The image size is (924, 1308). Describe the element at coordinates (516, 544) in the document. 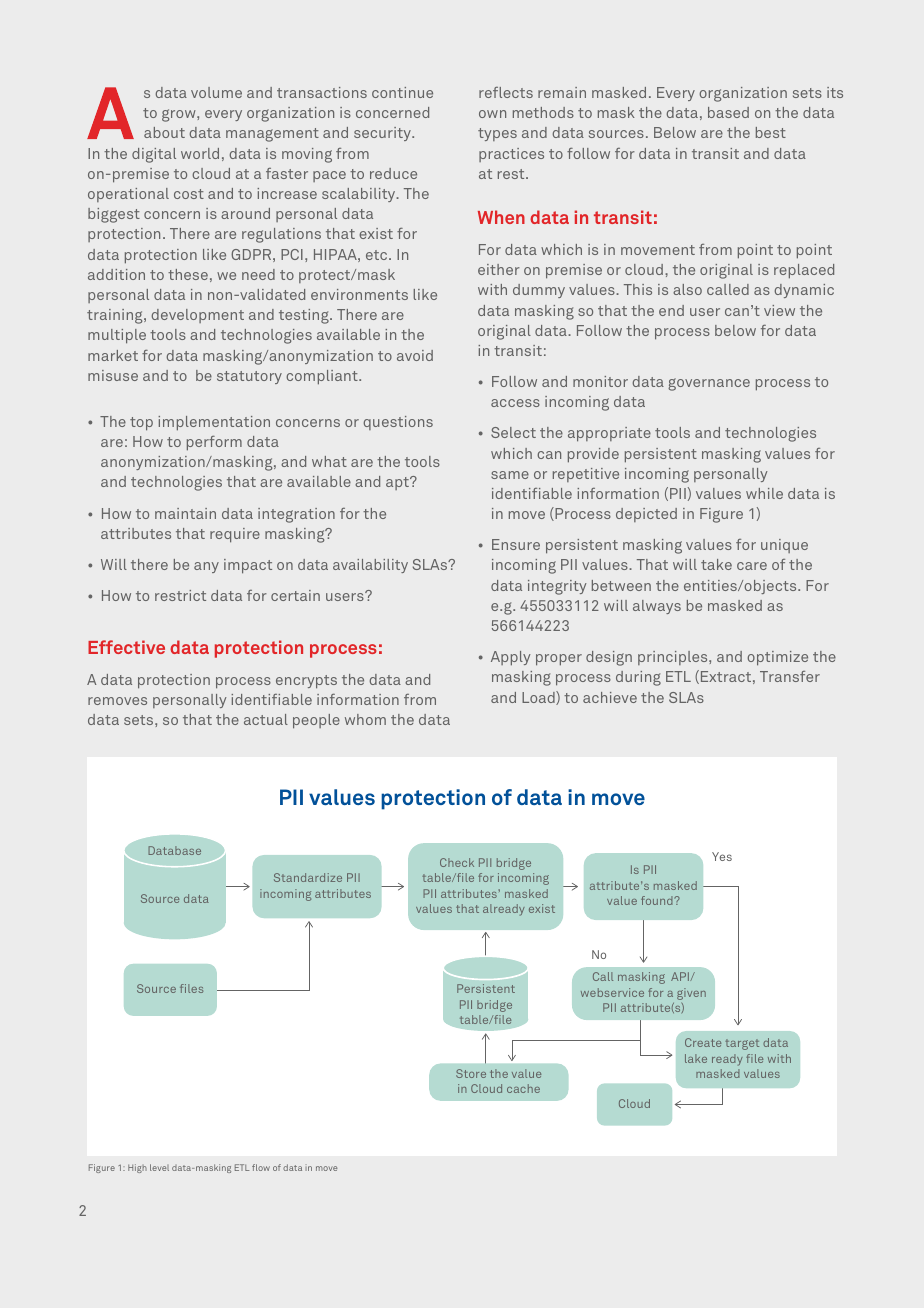

I see `Ensure` at that location.
